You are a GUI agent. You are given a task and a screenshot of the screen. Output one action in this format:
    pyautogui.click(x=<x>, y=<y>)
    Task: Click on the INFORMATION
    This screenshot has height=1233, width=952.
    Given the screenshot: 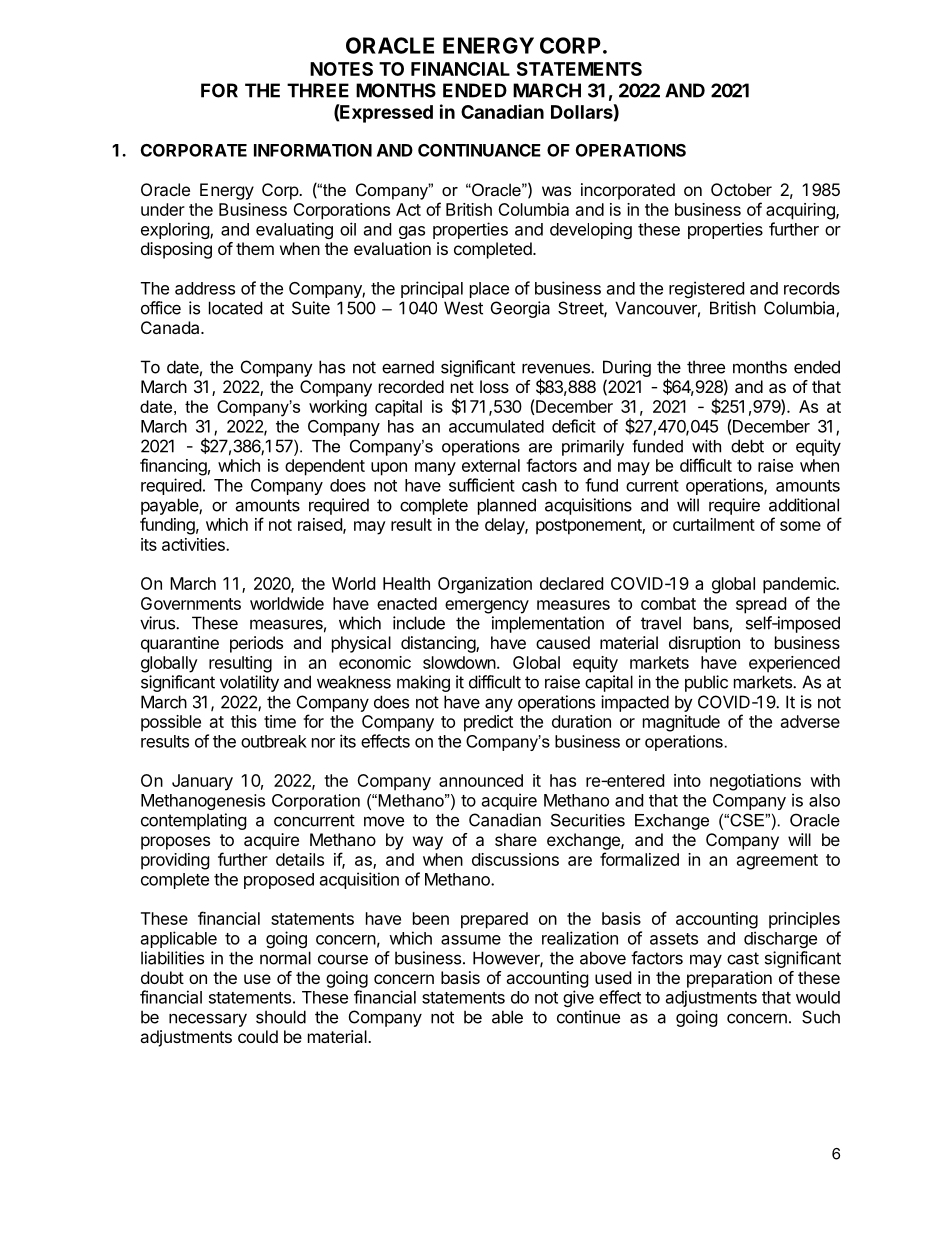 What is the action you would take?
    pyautogui.click(x=313, y=150)
